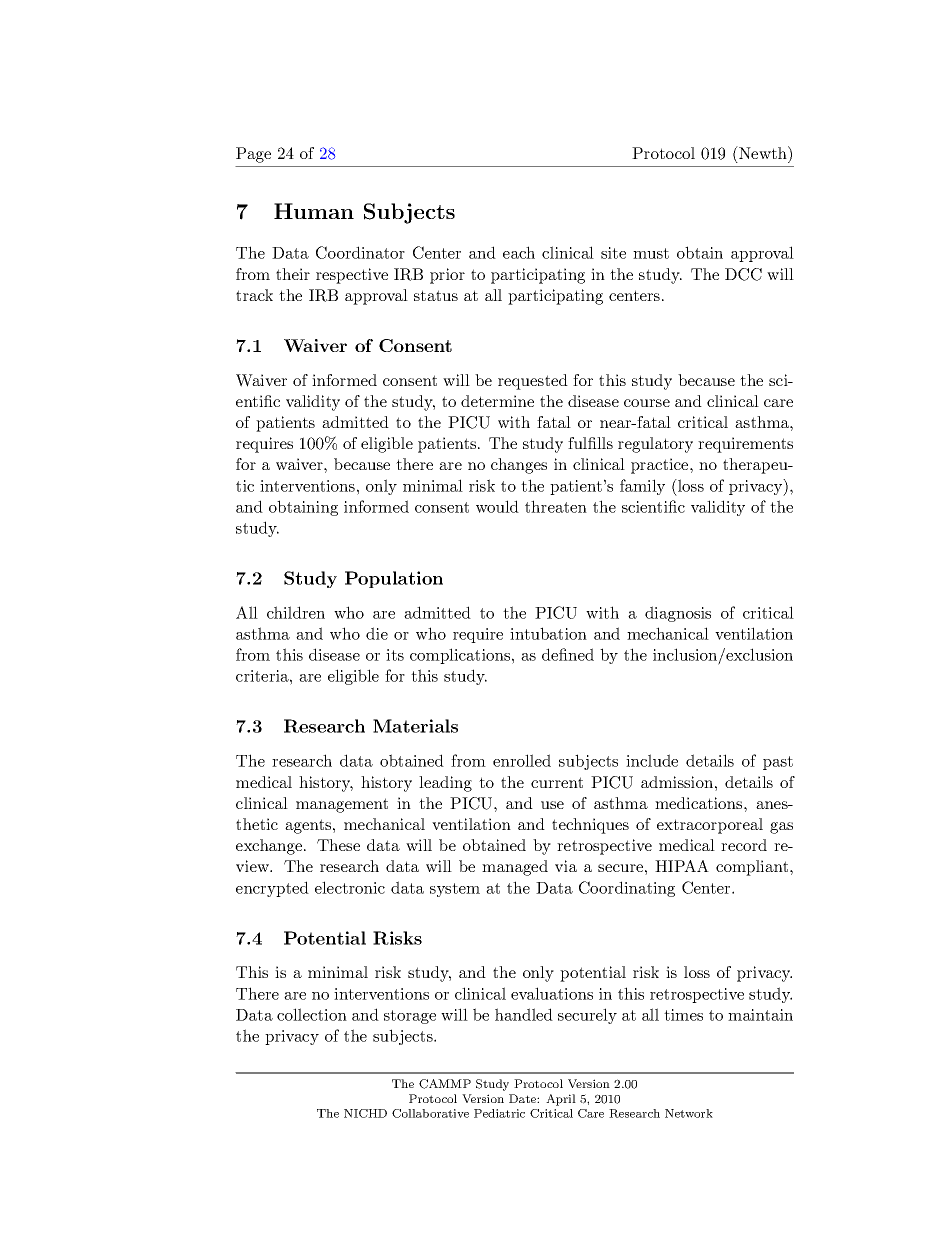 The height and width of the screenshot is (1233, 952). I want to click on diagnosis, so click(678, 614).
